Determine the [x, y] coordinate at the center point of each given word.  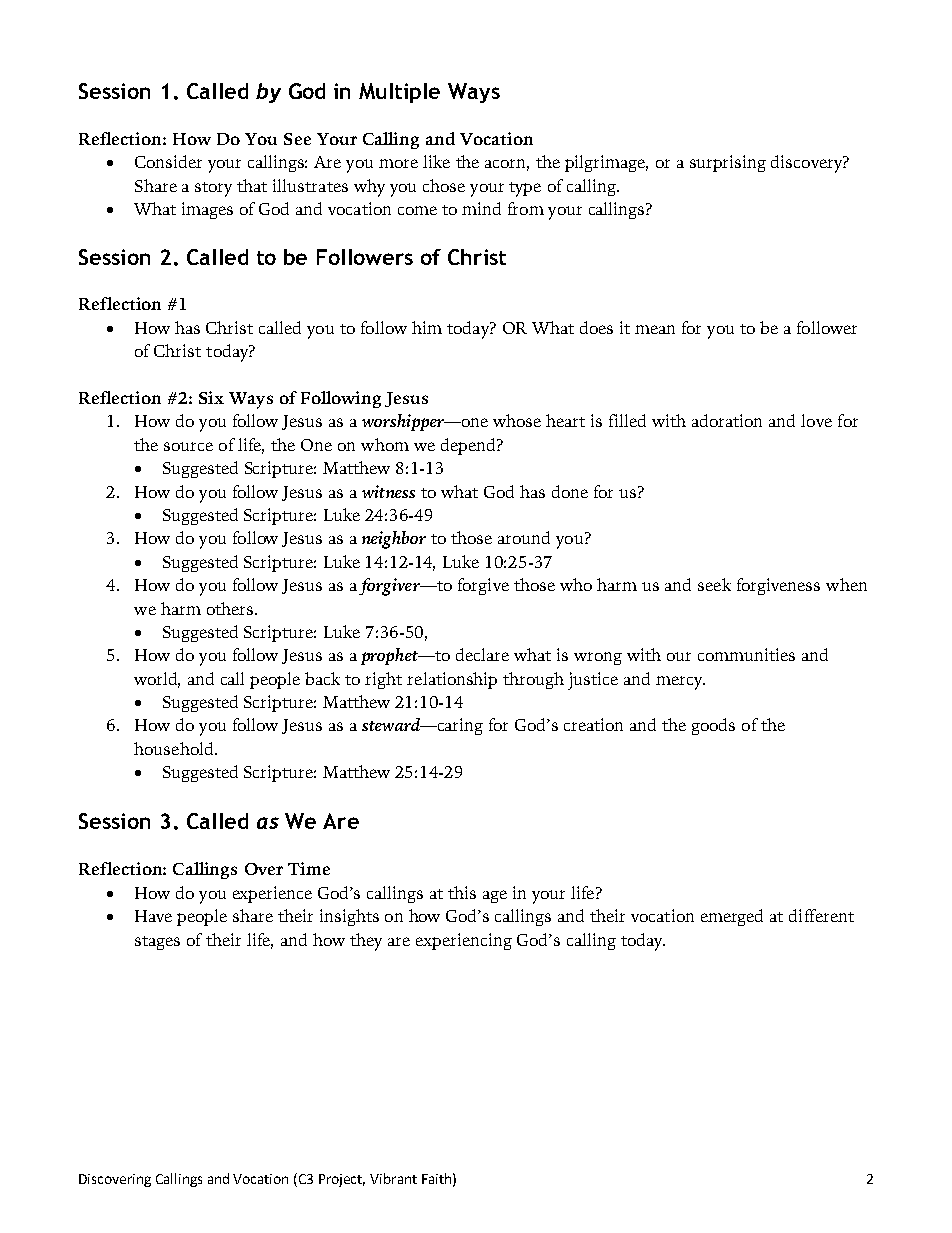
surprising [728, 163]
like [436, 161]
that [252, 185]
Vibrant [393, 1178]
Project [342, 1180]
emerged [732, 917]
